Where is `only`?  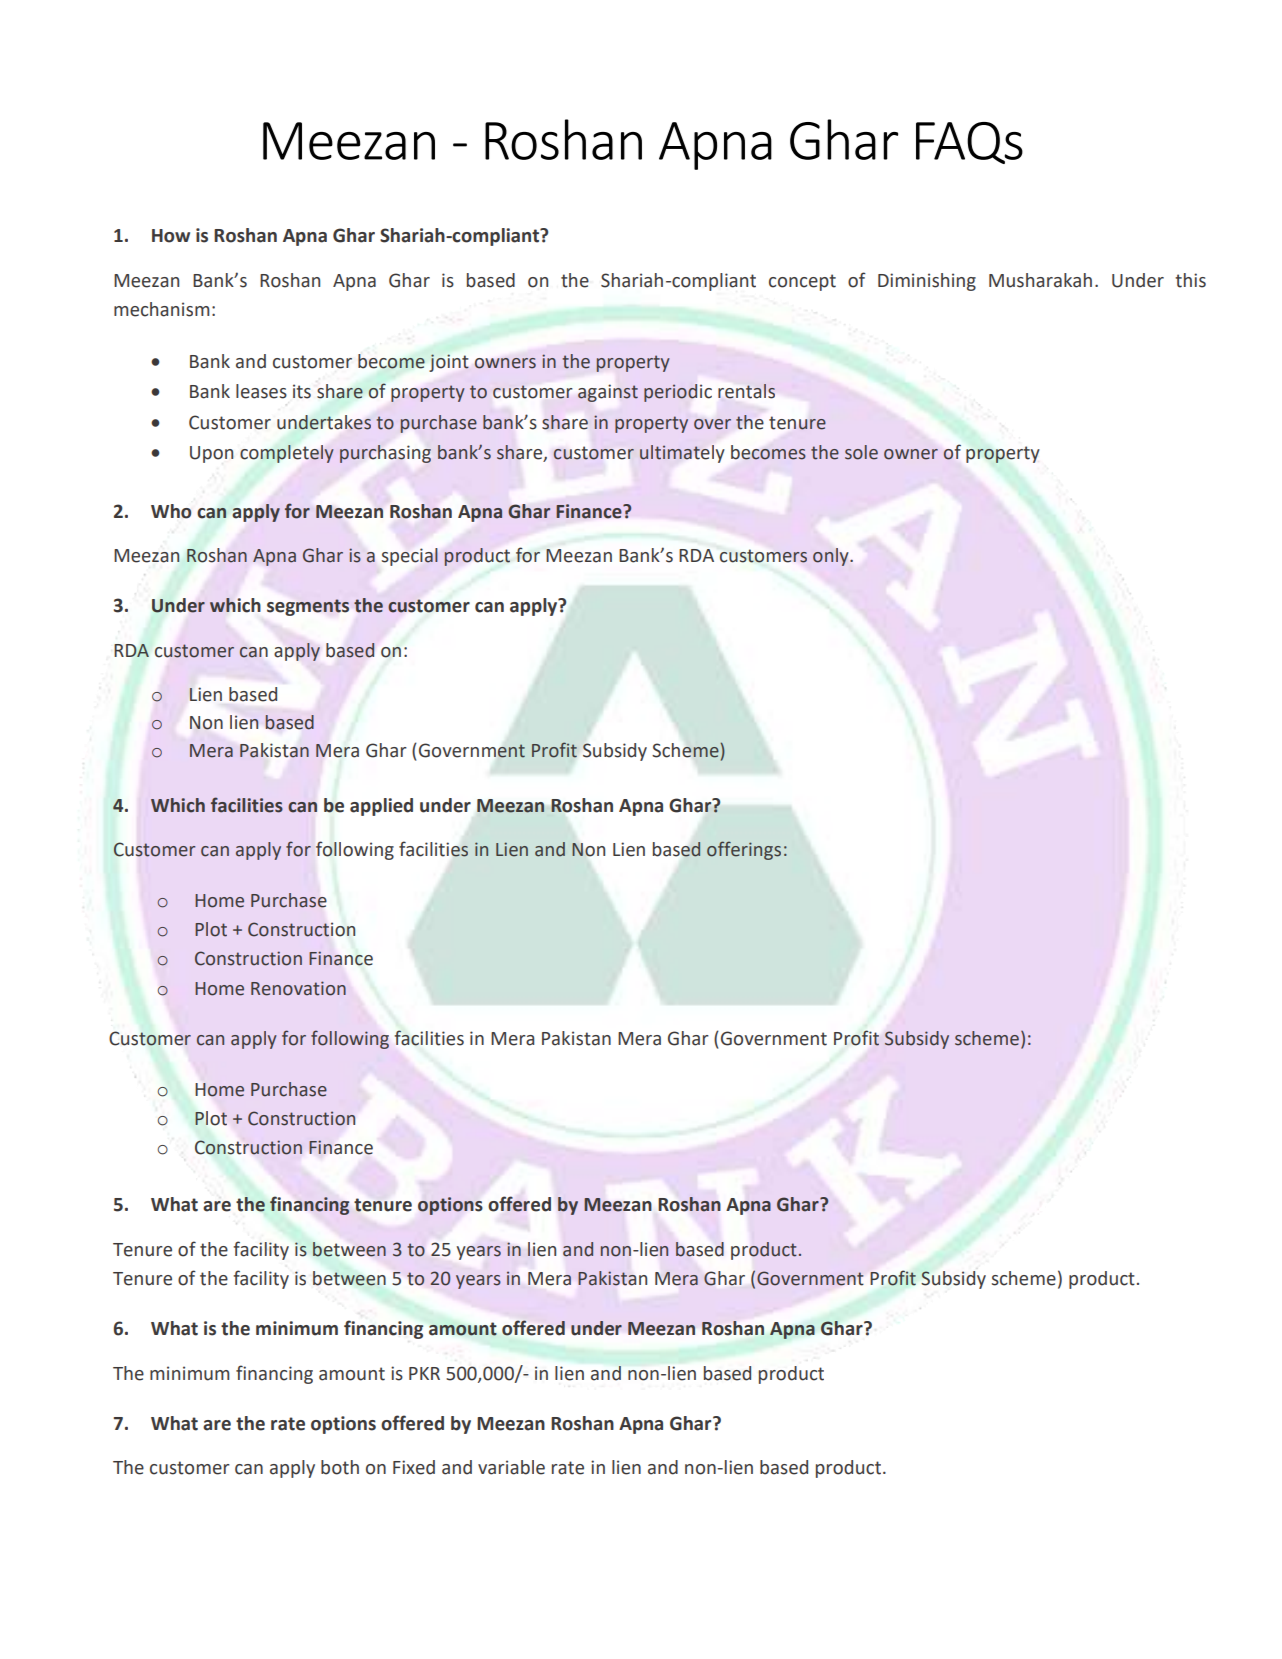
only is located at coordinates (832, 557).
